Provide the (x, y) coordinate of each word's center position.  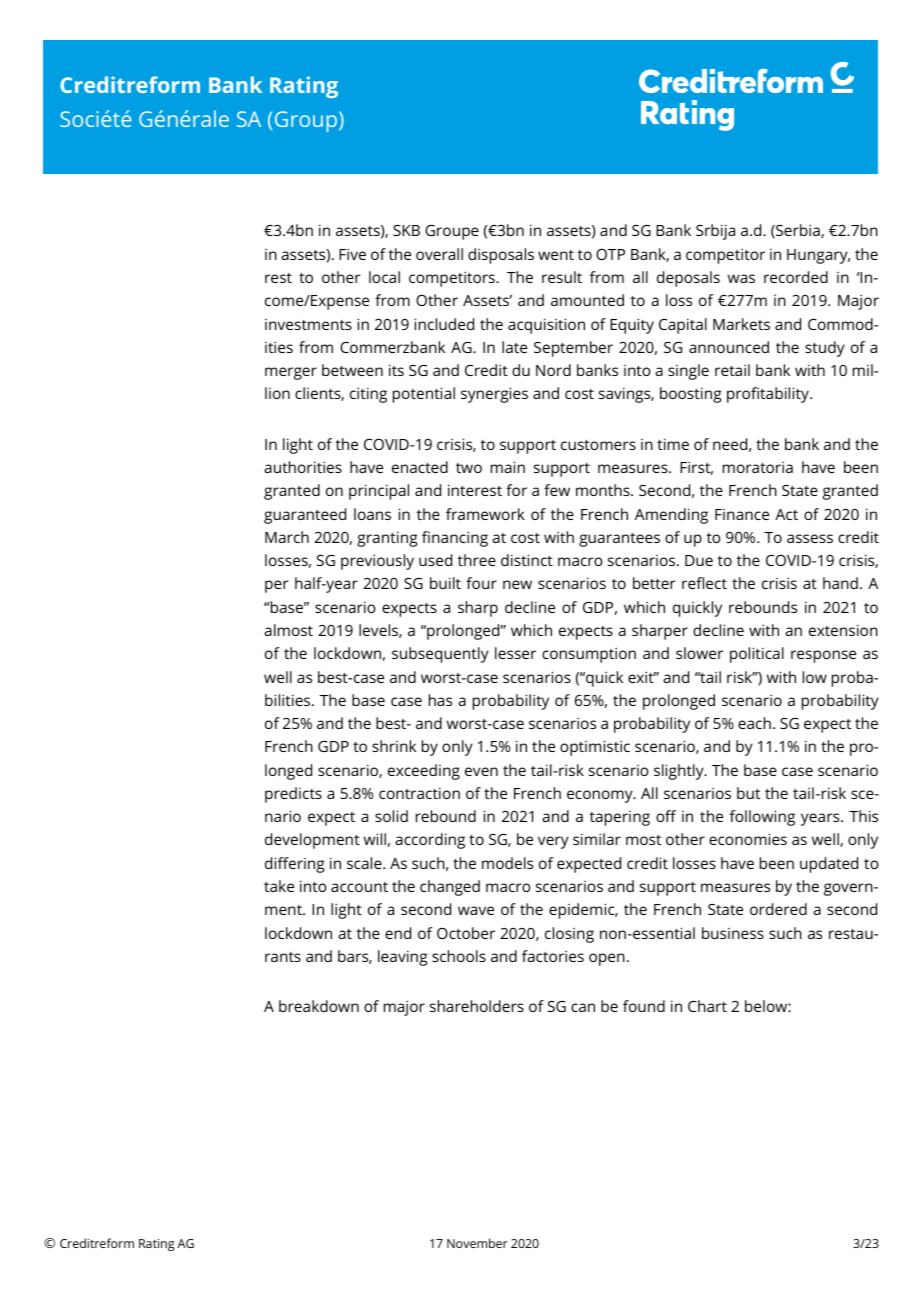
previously (377, 562)
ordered (778, 909)
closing (569, 935)
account (359, 887)
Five (352, 254)
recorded (796, 277)
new (517, 584)
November (477, 1243)
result (562, 277)
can (583, 1007)
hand (840, 583)
